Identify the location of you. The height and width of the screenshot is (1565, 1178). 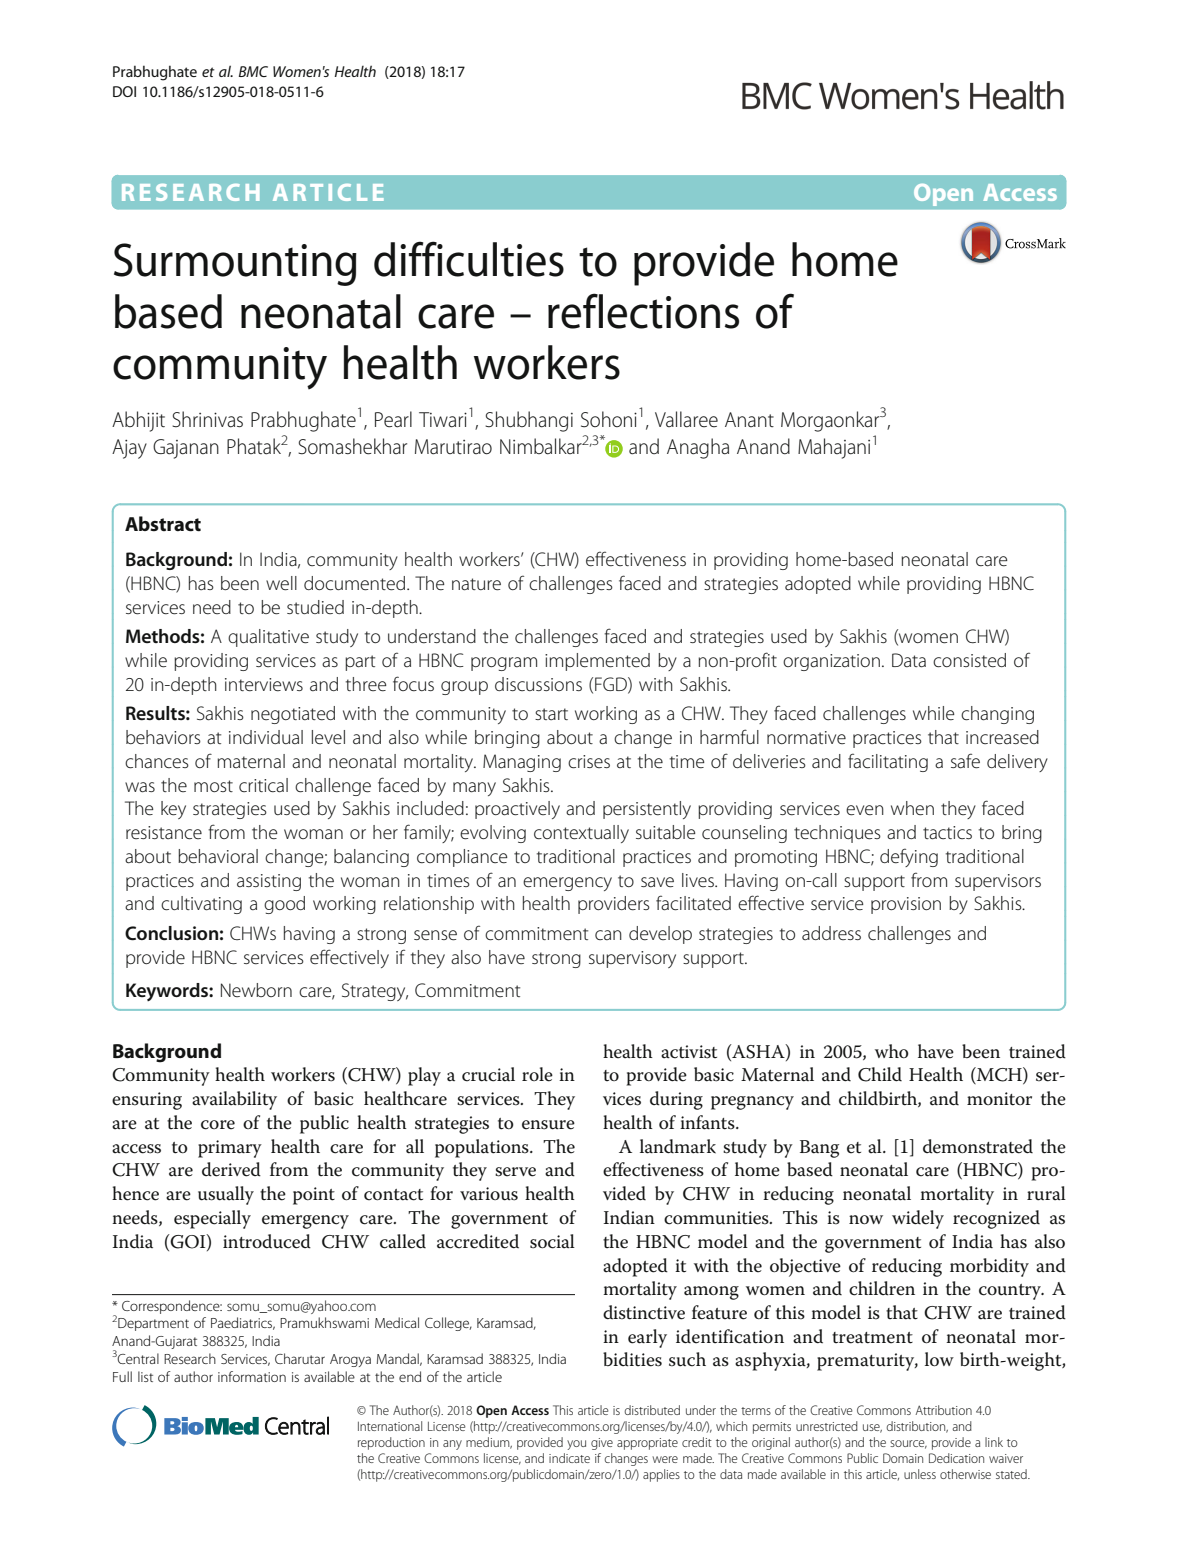
(576, 1445).
